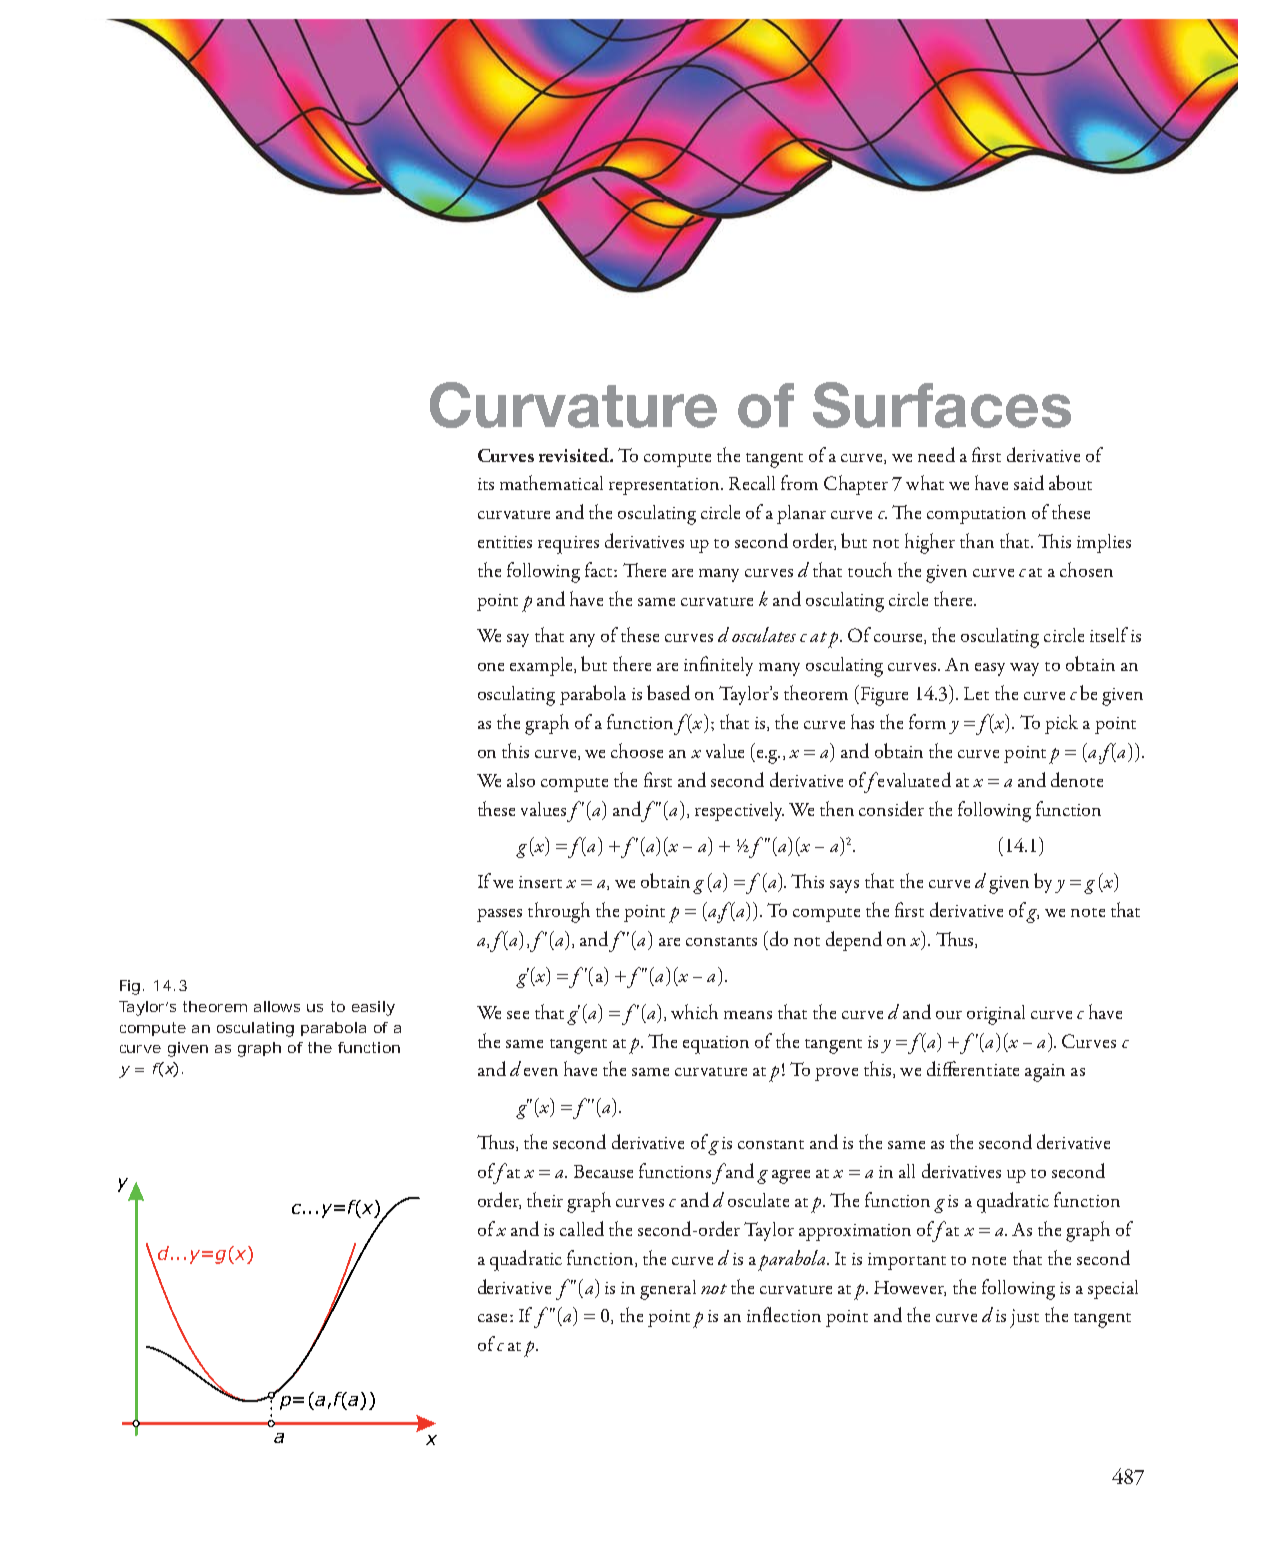 This image has width=1263, height=1560. I want to click on respectively, so click(739, 811).
